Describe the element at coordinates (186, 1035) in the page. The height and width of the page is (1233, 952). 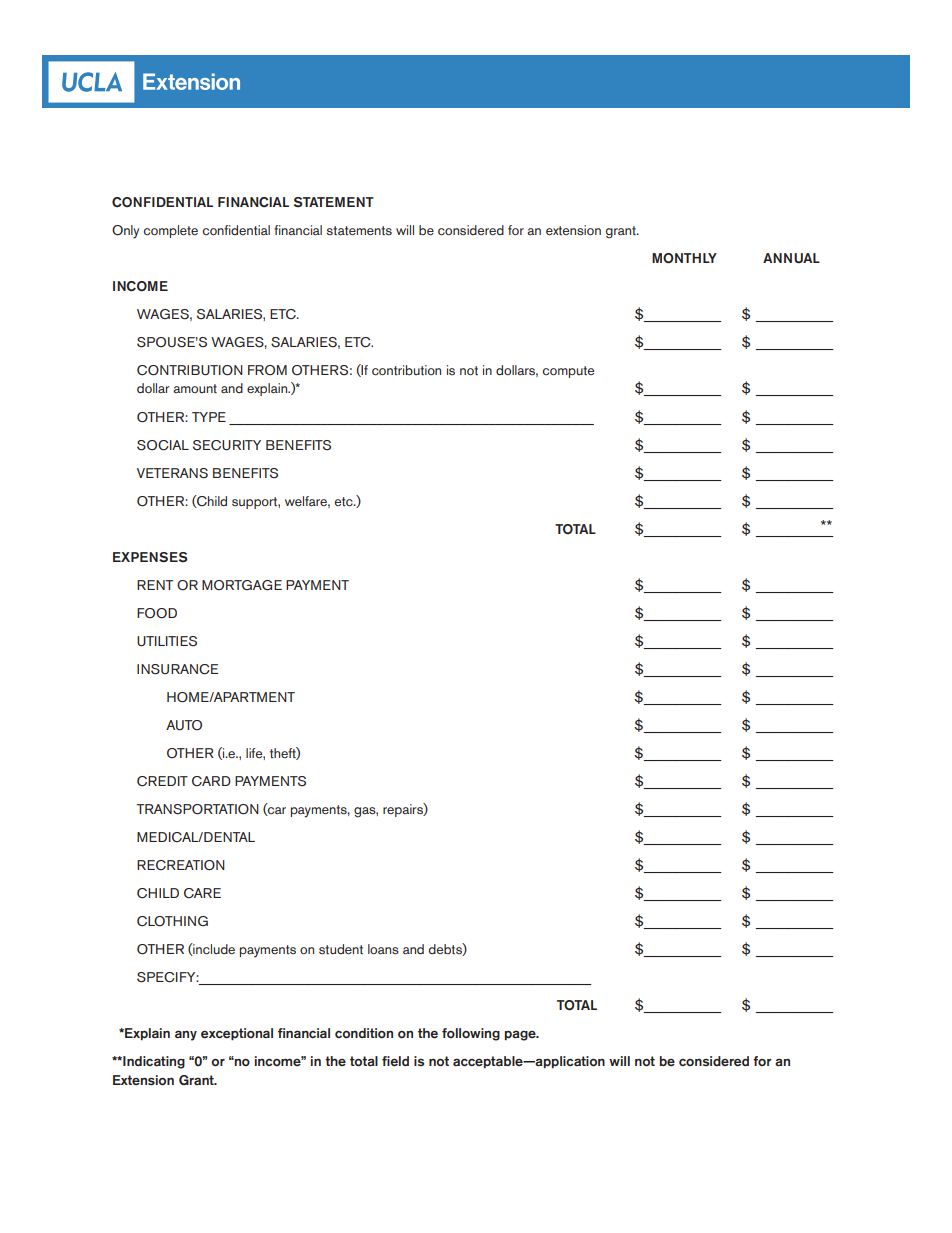
I see `any` at that location.
